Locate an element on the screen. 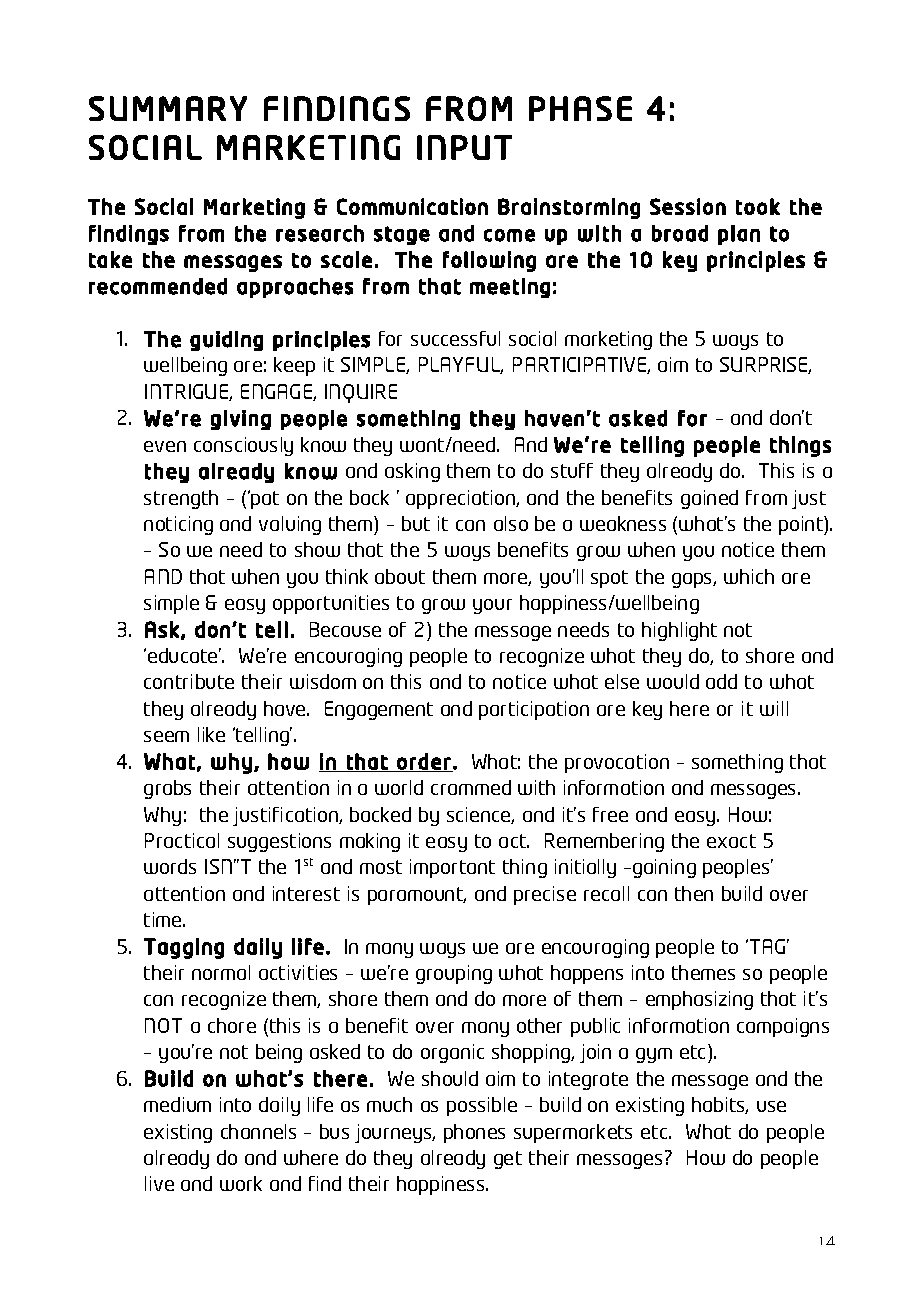  strength is located at coordinates (181, 499).
